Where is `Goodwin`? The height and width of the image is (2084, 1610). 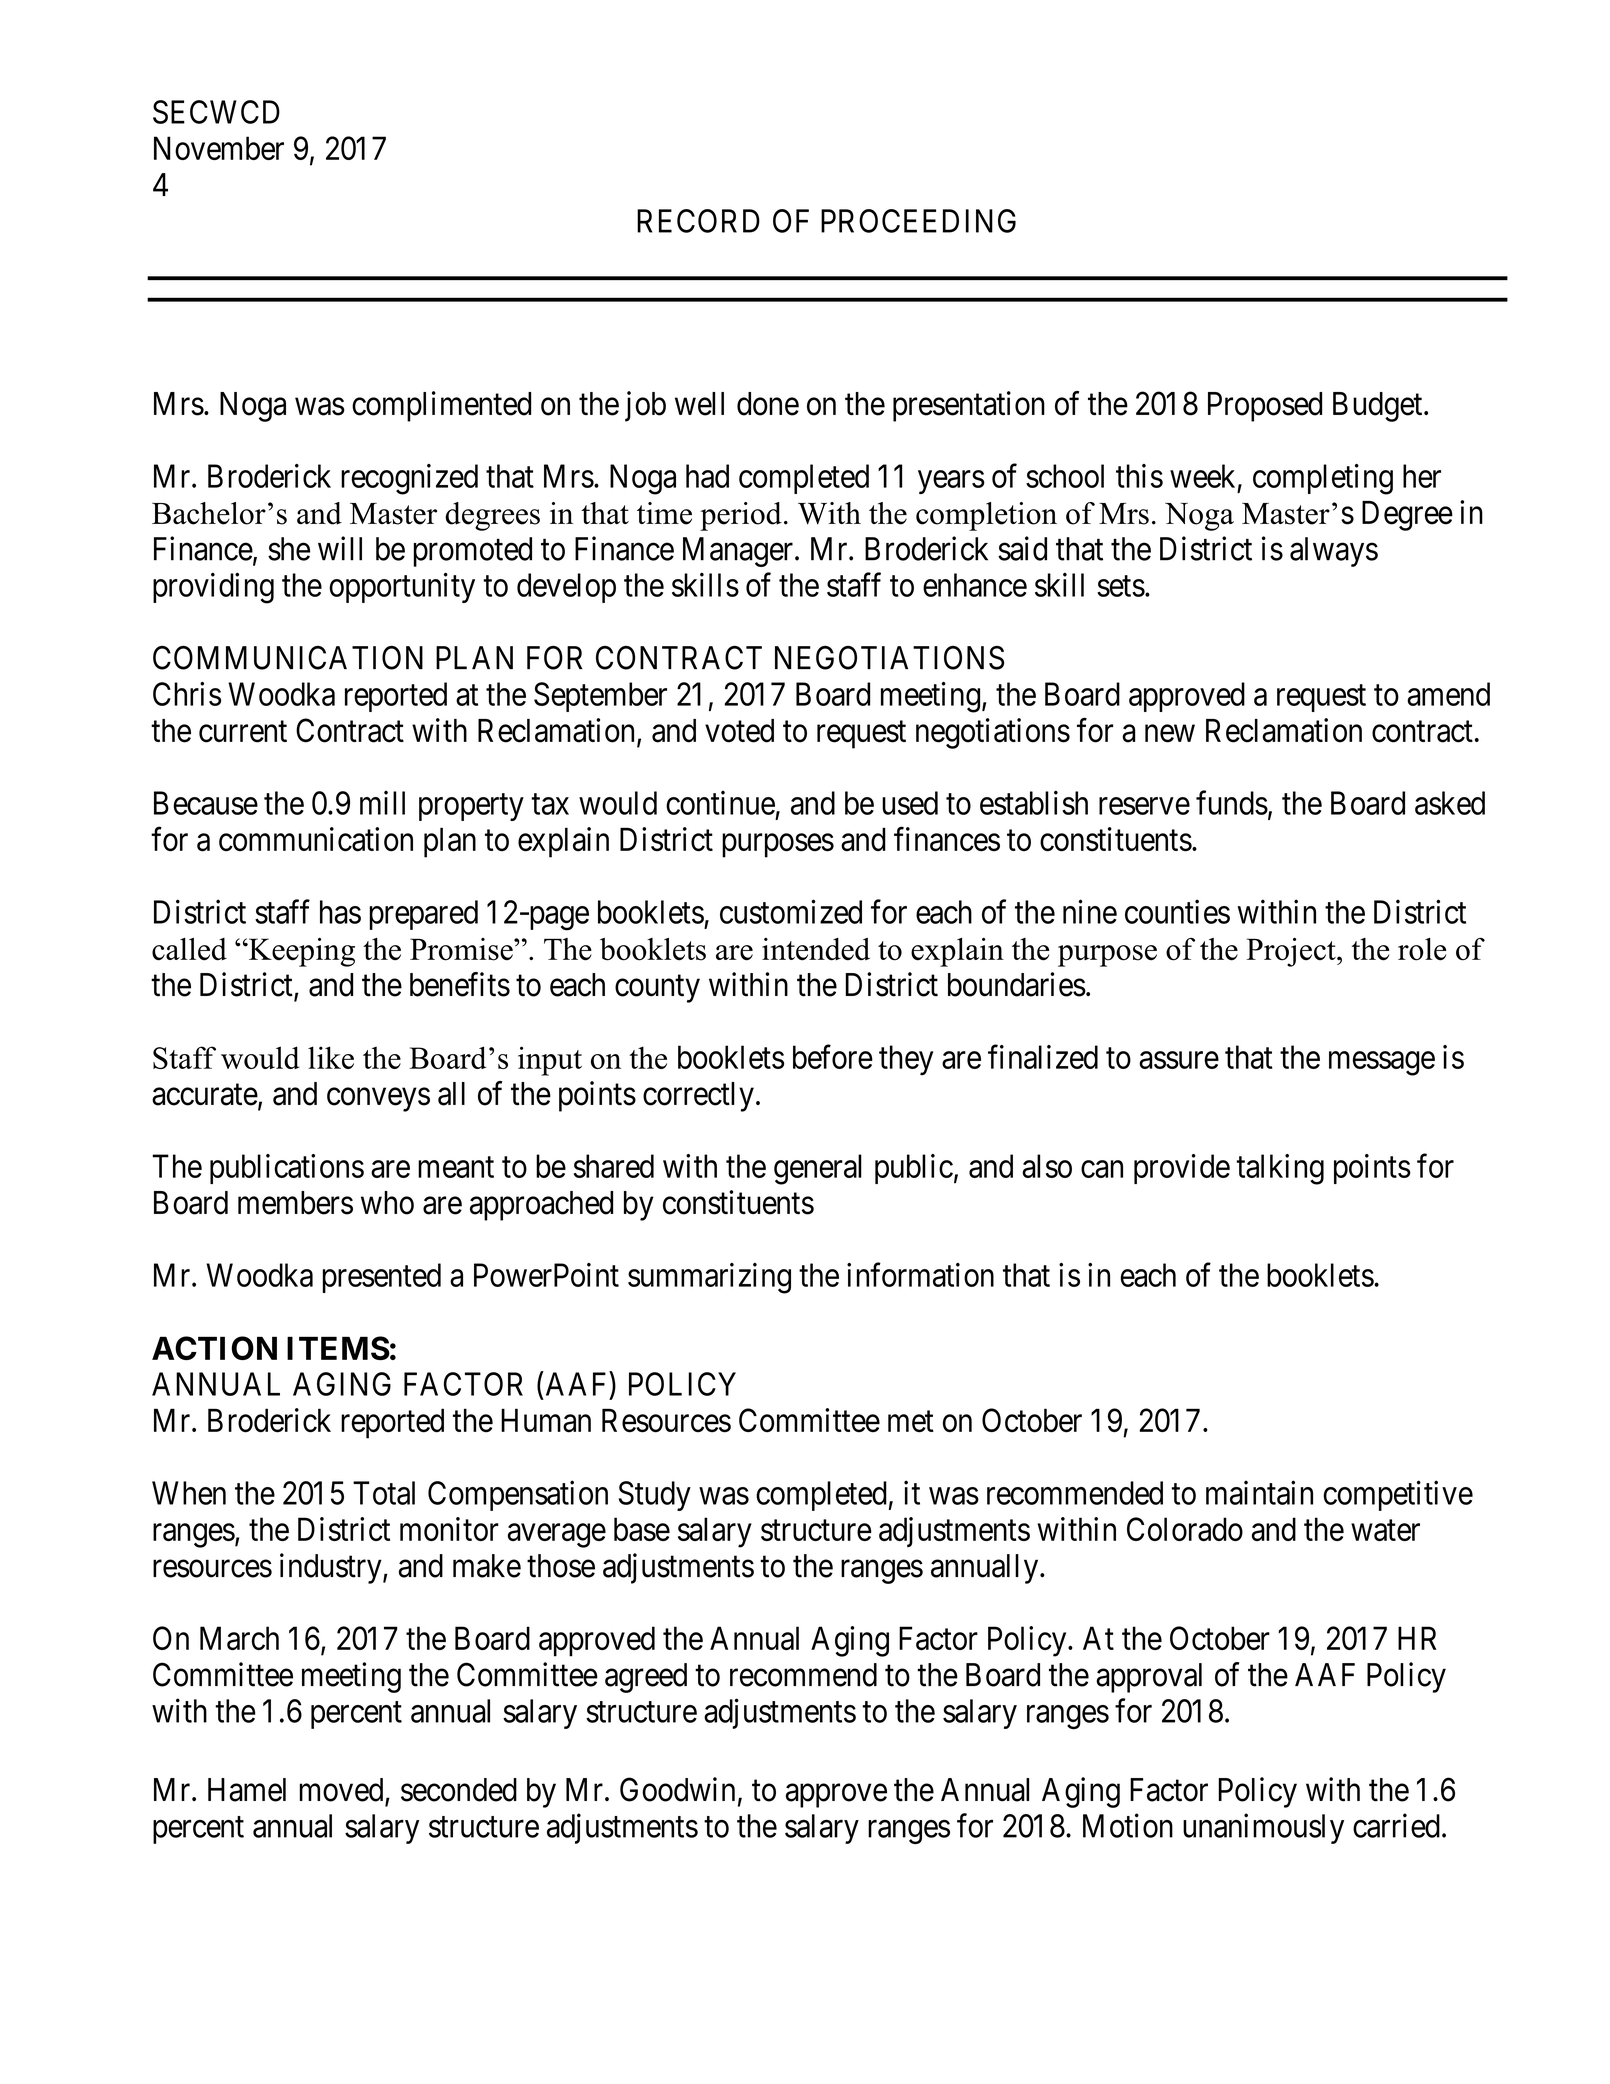
Goodwin is located at coordinates (677, 1789).
